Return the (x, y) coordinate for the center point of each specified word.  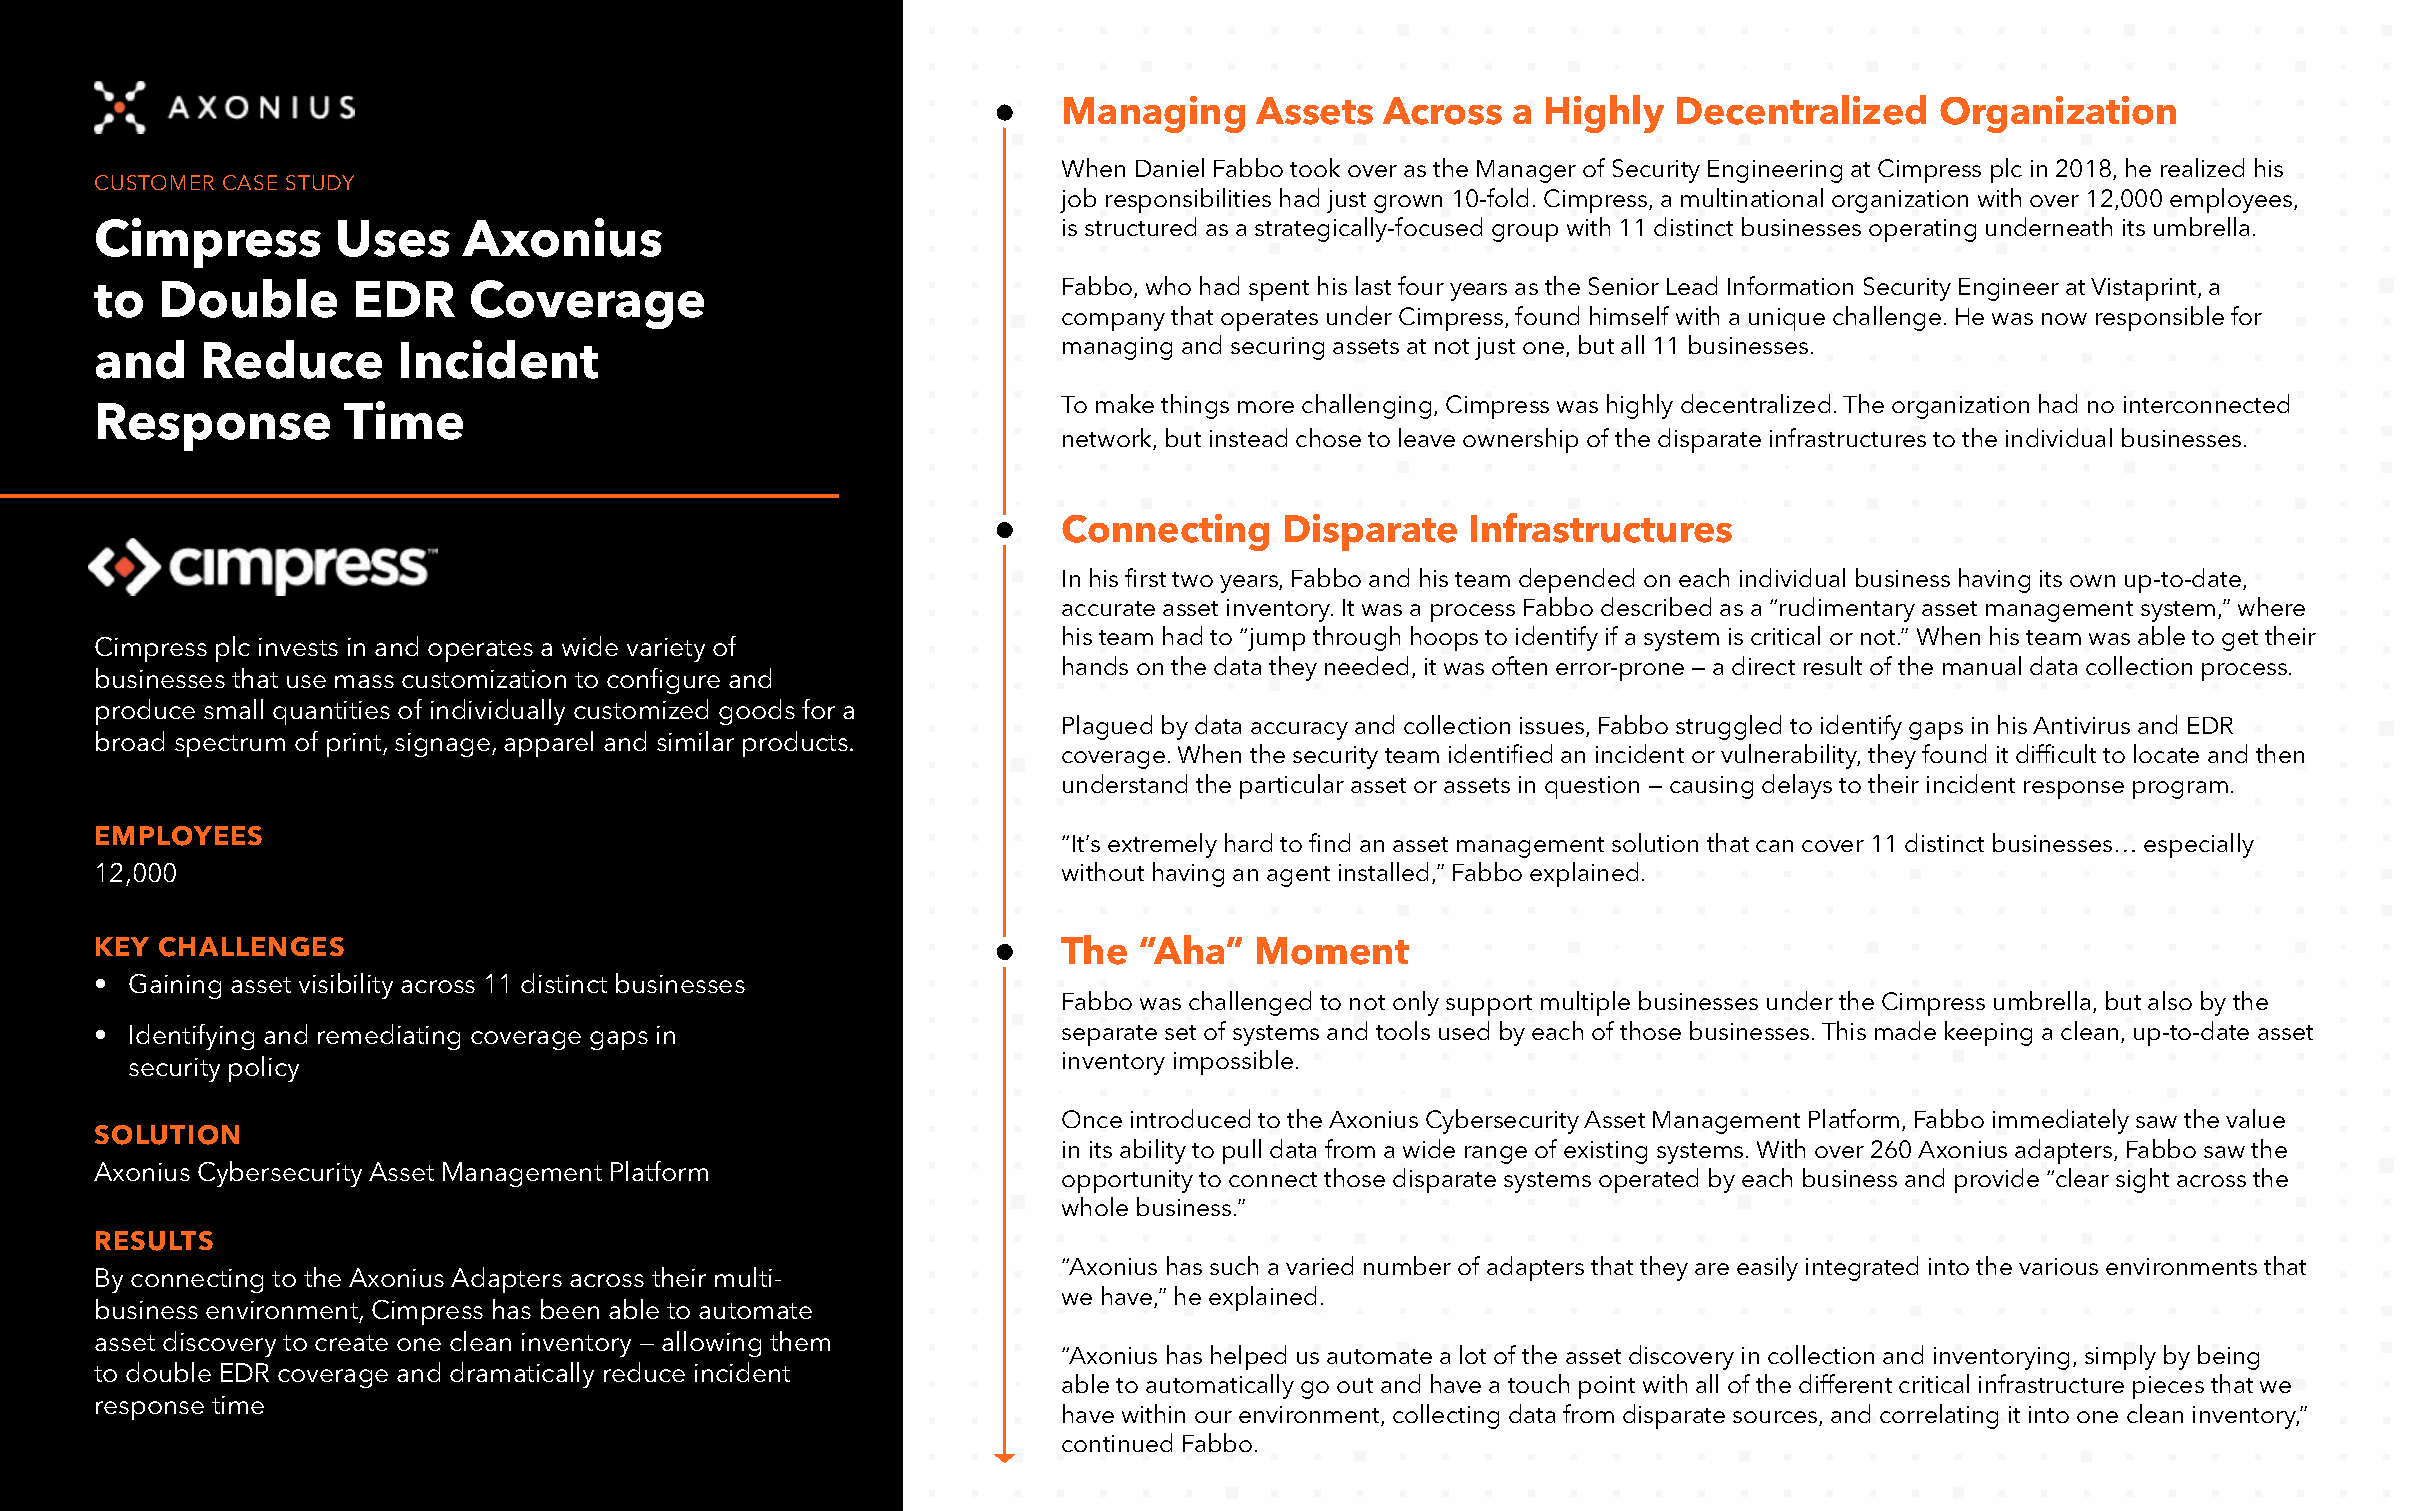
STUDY (320, 182)
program (2180, 790)
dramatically (522, 1375)
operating (1922, 230)
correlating (1939, 1416)
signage (442, 745)
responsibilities (1188, 200)
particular (1292, 786)
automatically (1220, 1386)
